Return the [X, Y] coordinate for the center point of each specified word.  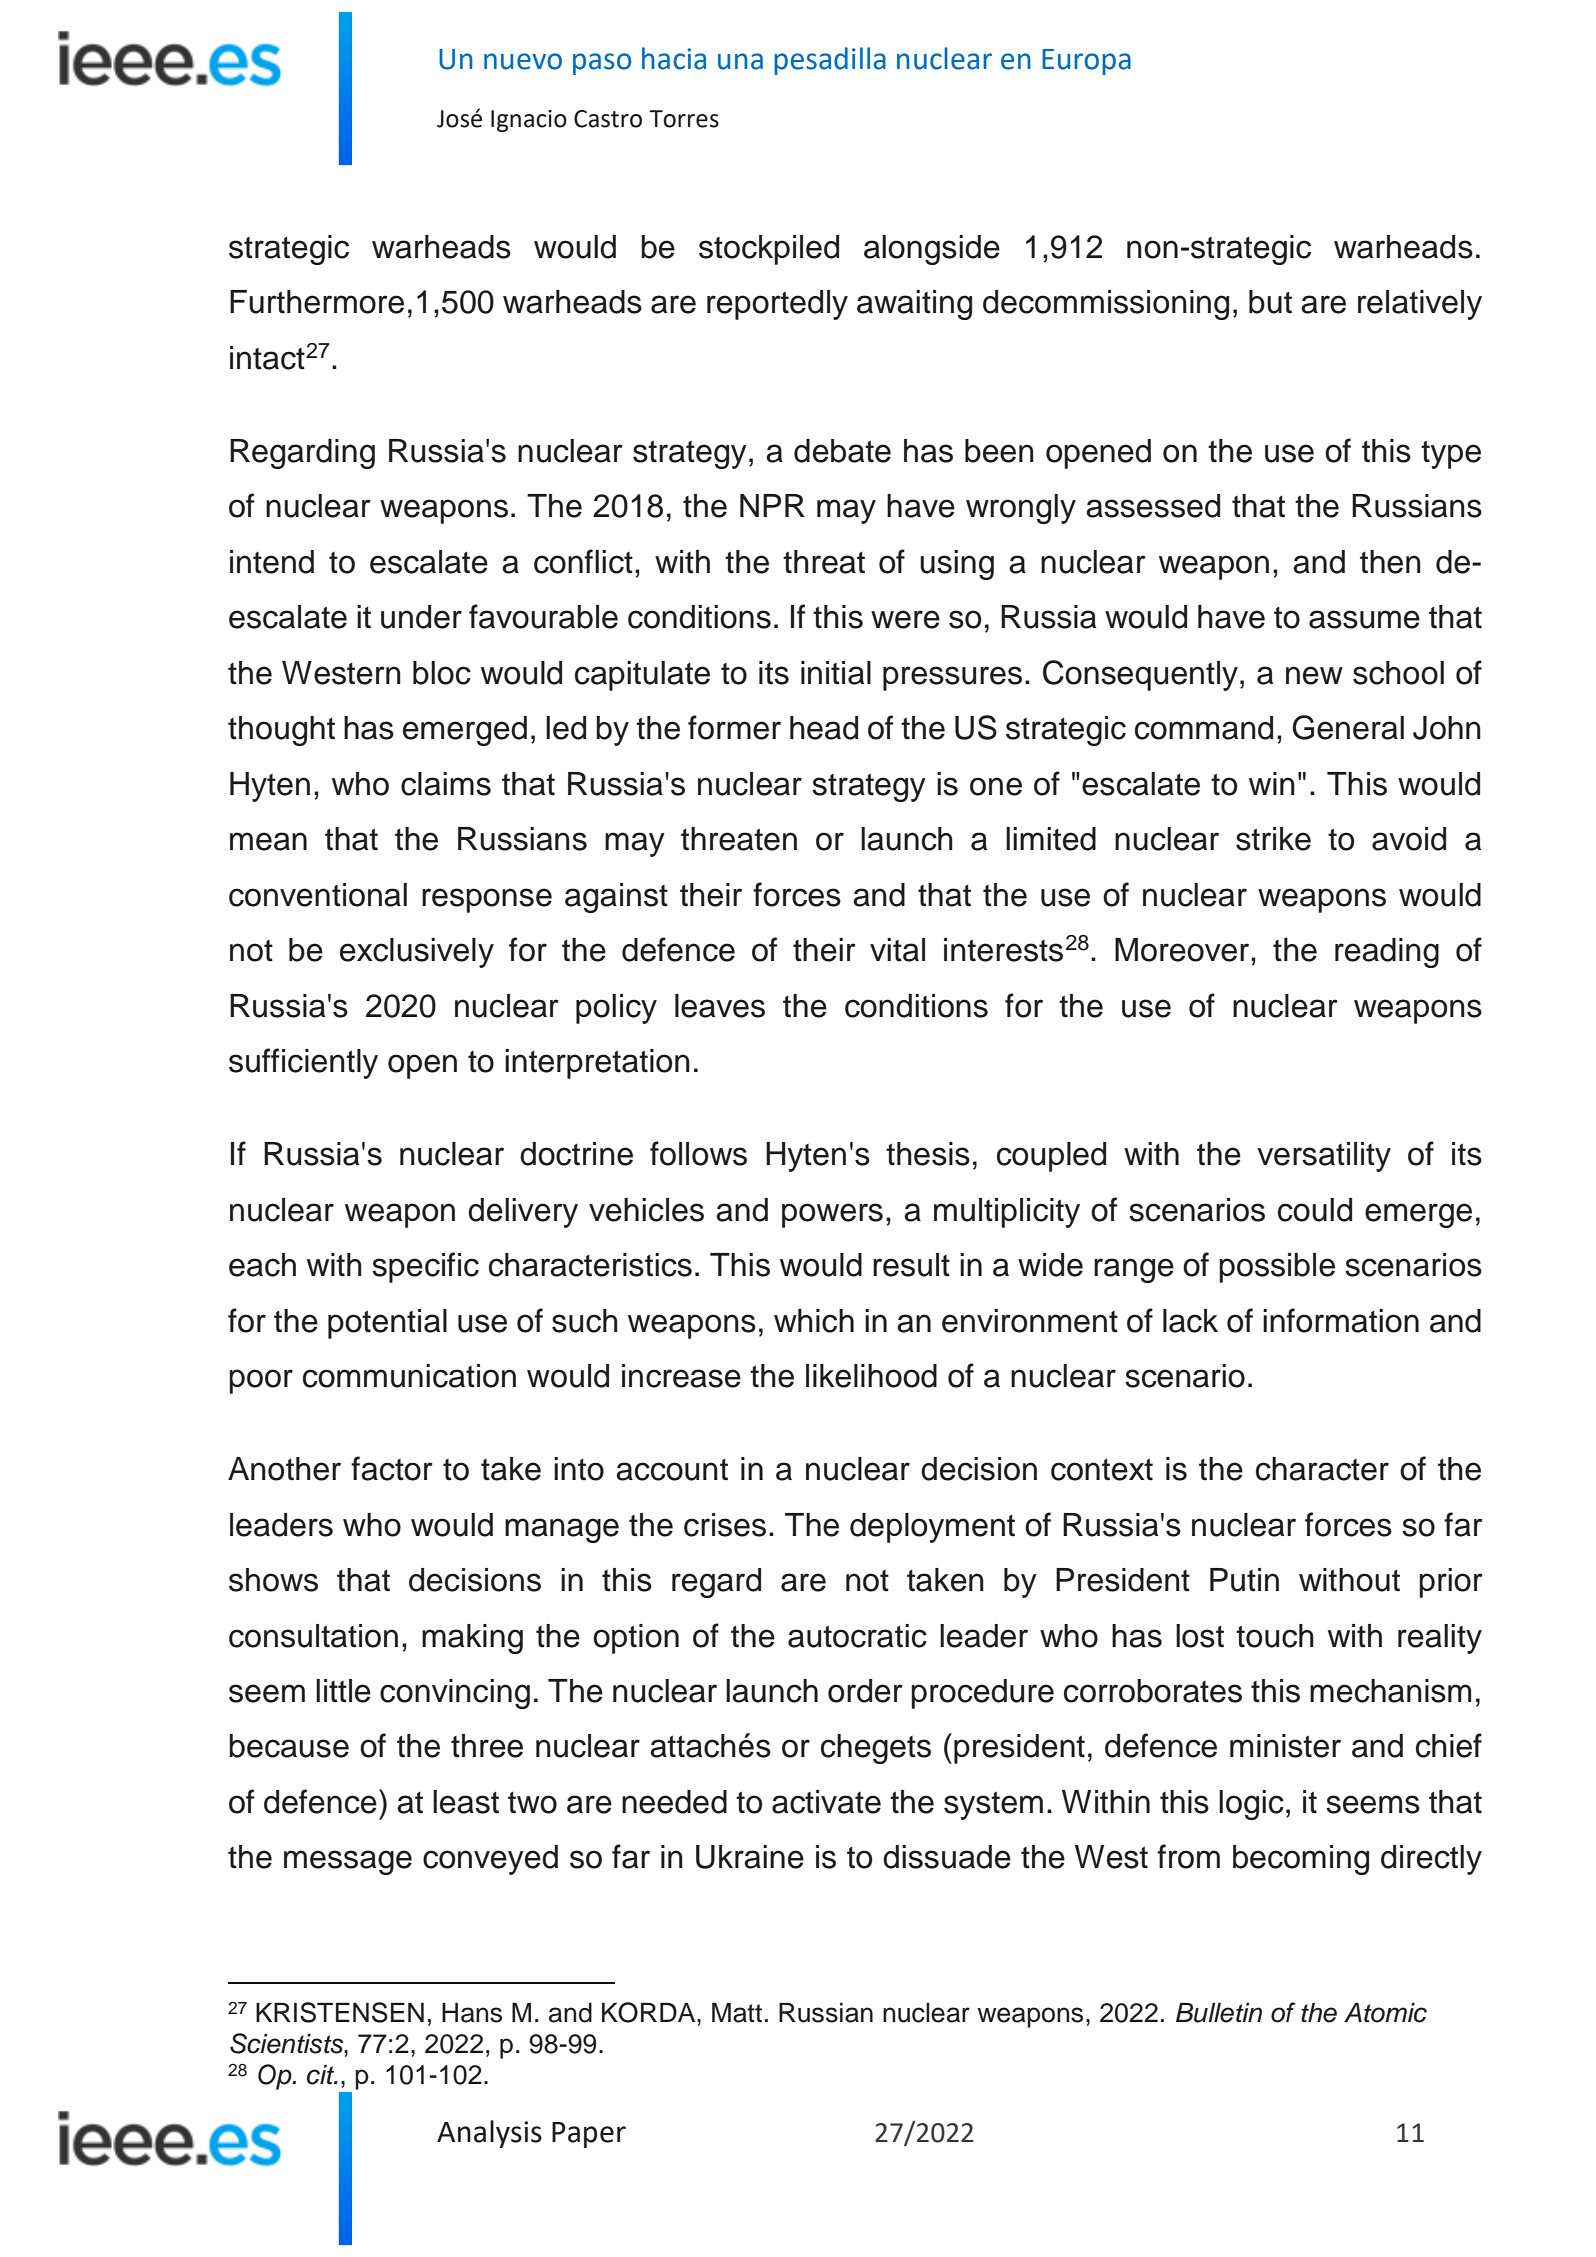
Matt [737, 2013]
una [740, 61]
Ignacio [529, 121]
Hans [472, 2013]
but [1270, 302]
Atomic [1385, 2013]
